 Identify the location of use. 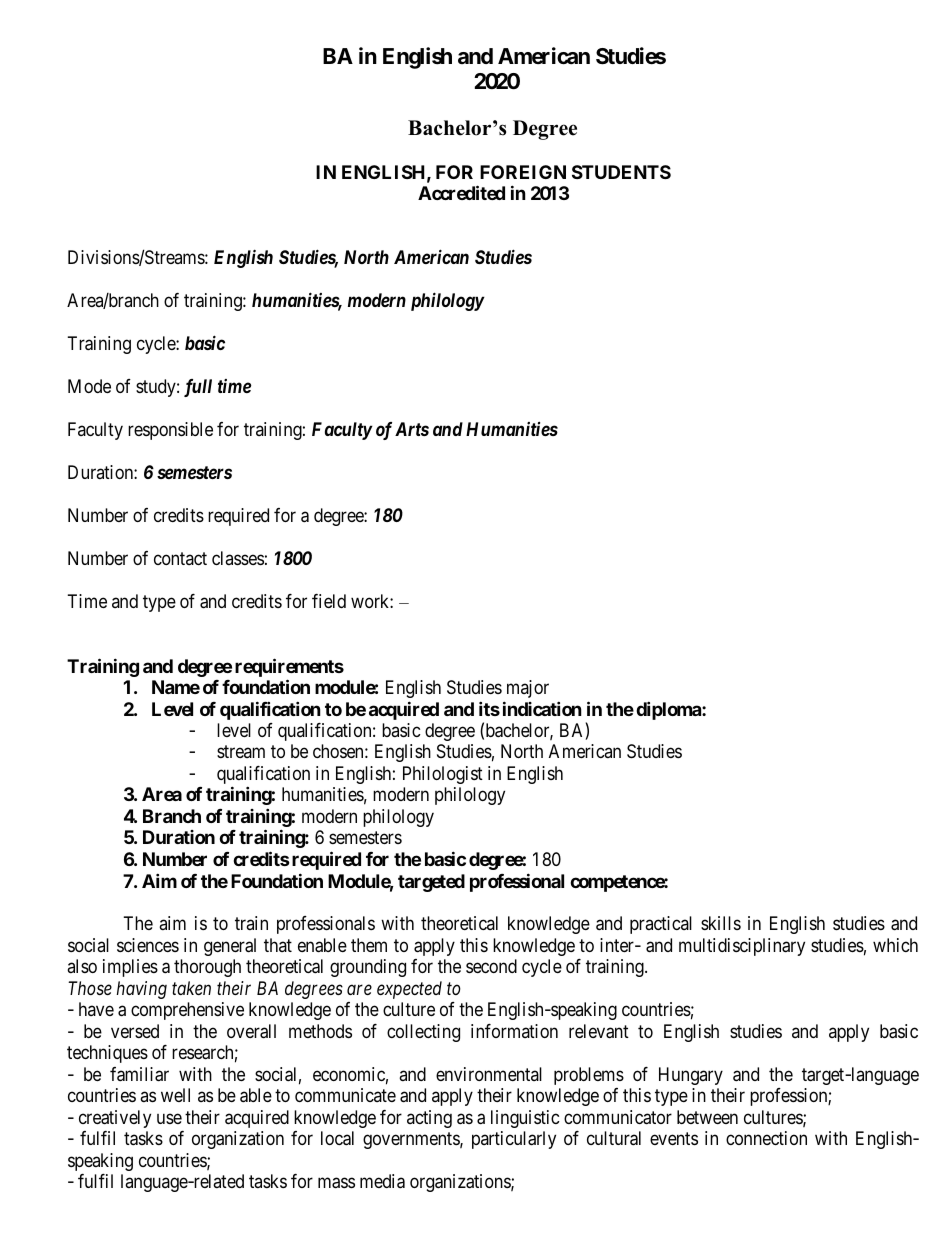
(169, 1118).
